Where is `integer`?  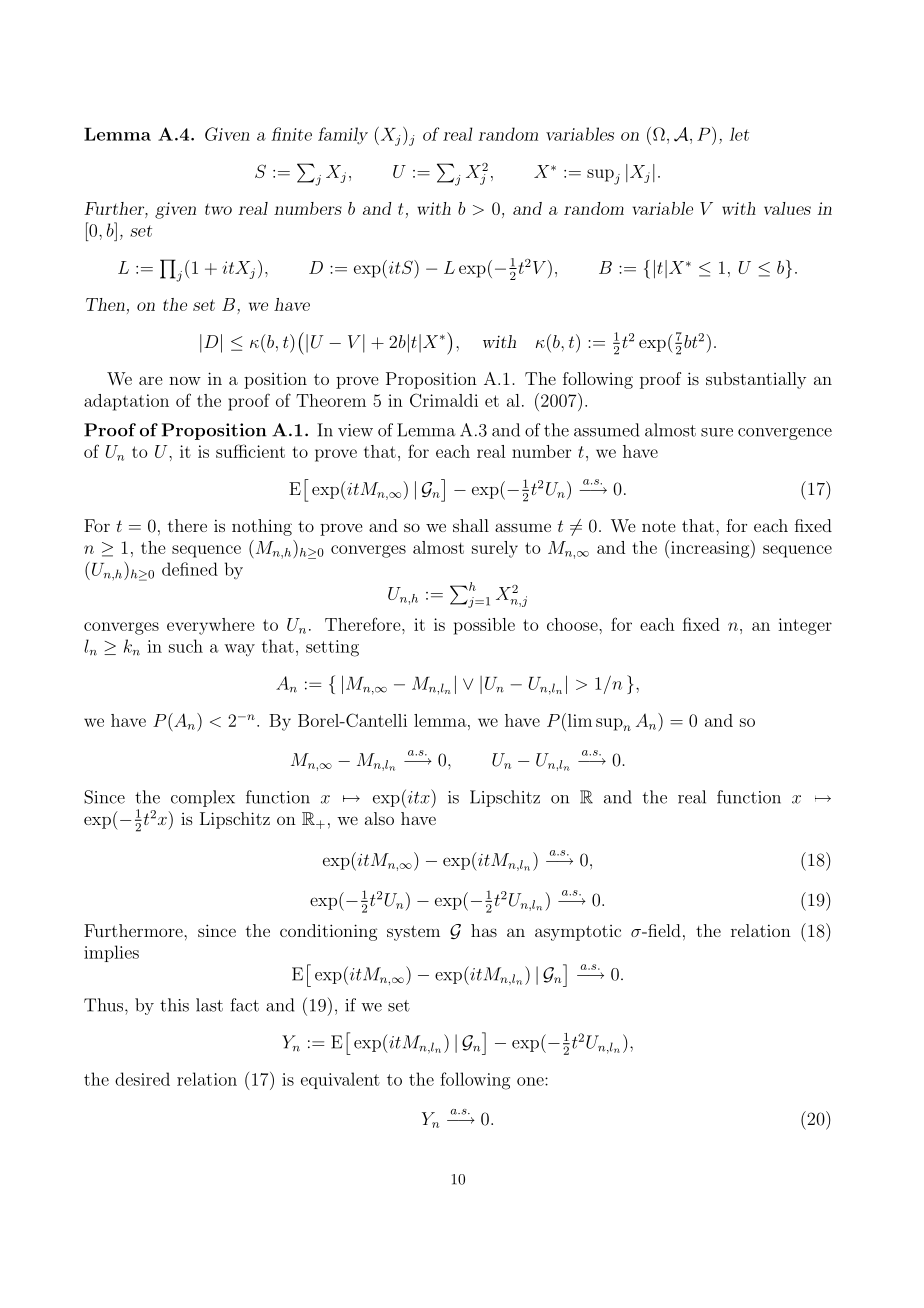
integer is located at coordinates (805, 626).
